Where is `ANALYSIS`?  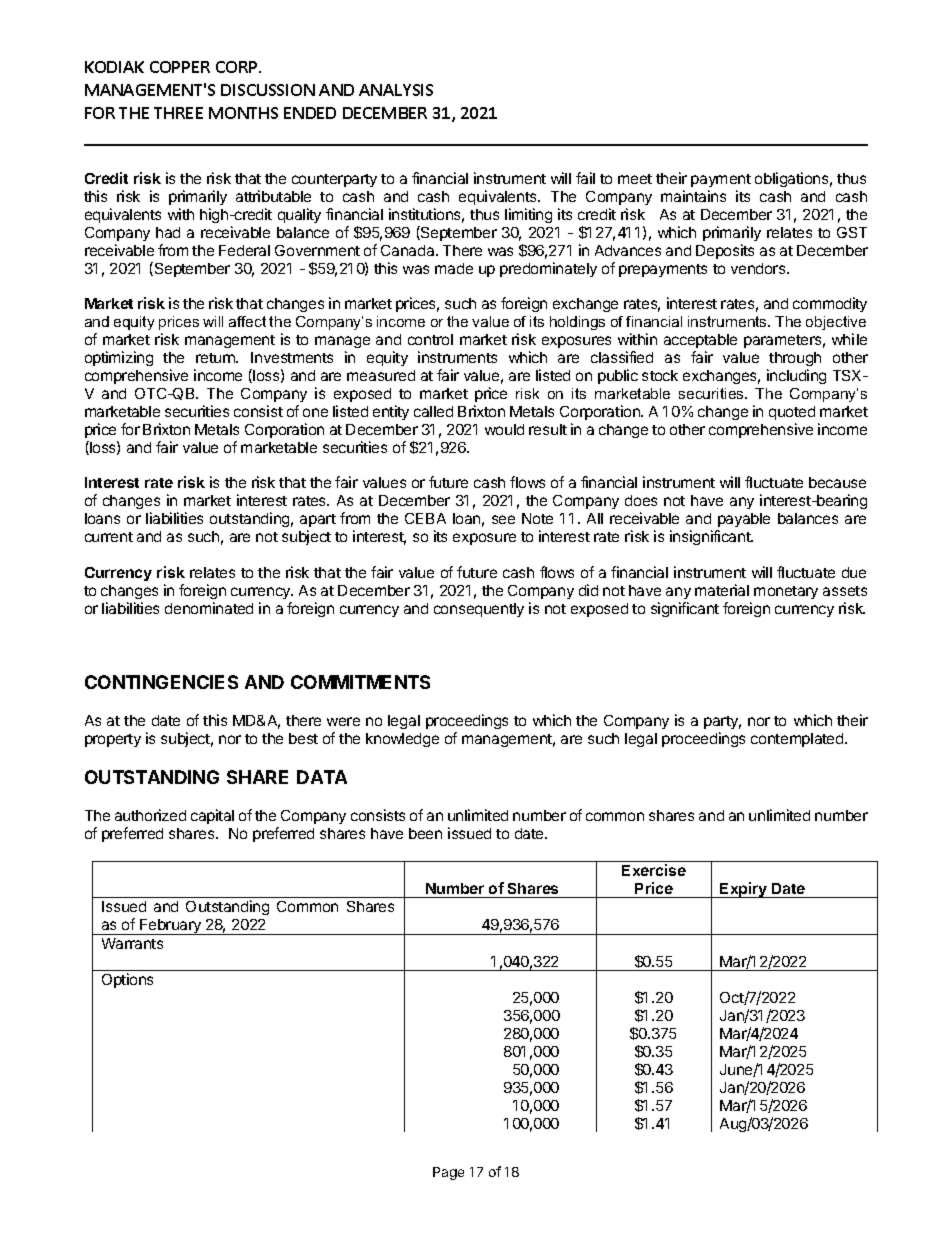
ANALYSIS is located at coordinates (396, 90).
